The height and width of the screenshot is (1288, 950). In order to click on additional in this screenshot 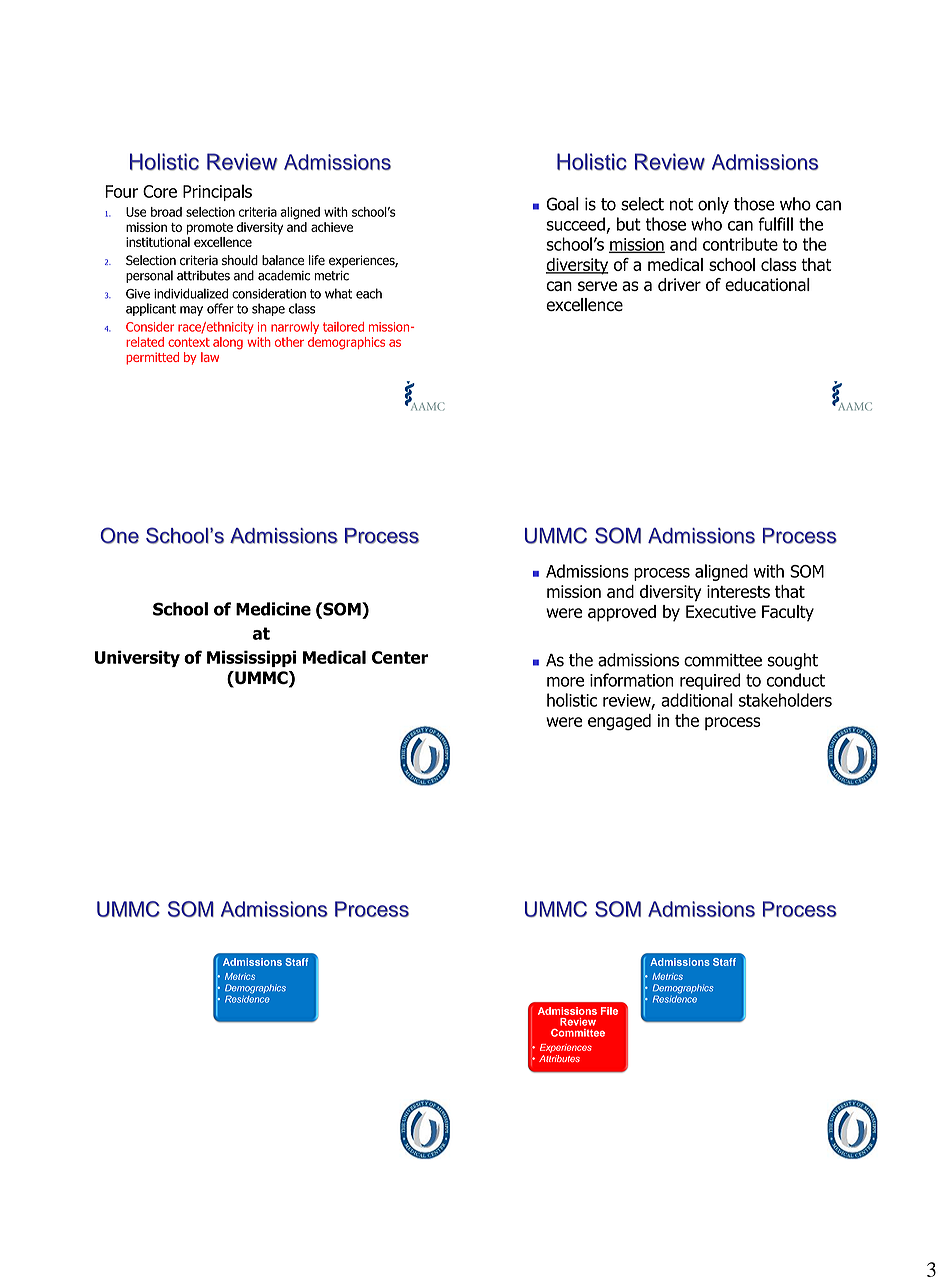, I will do `click(697, 700)`.
